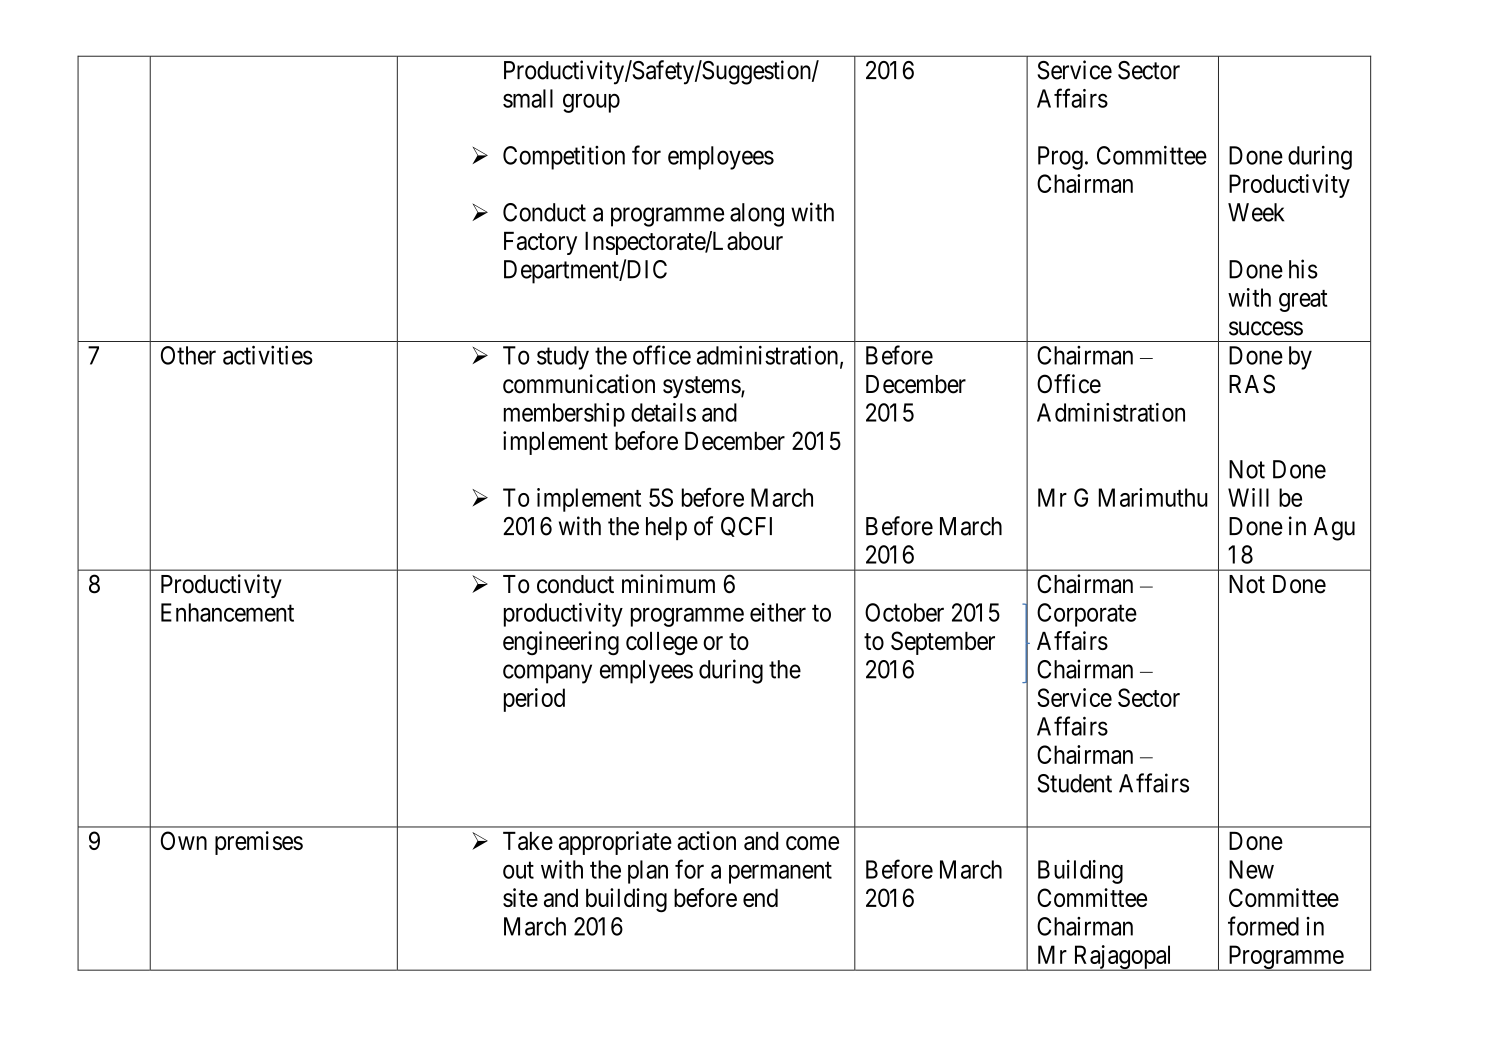 Image resolution: width=1488 pixels, height=1052 pixels. Describe the element at coordinates (662, 644) in the screenshot. I see `college` at that location.
